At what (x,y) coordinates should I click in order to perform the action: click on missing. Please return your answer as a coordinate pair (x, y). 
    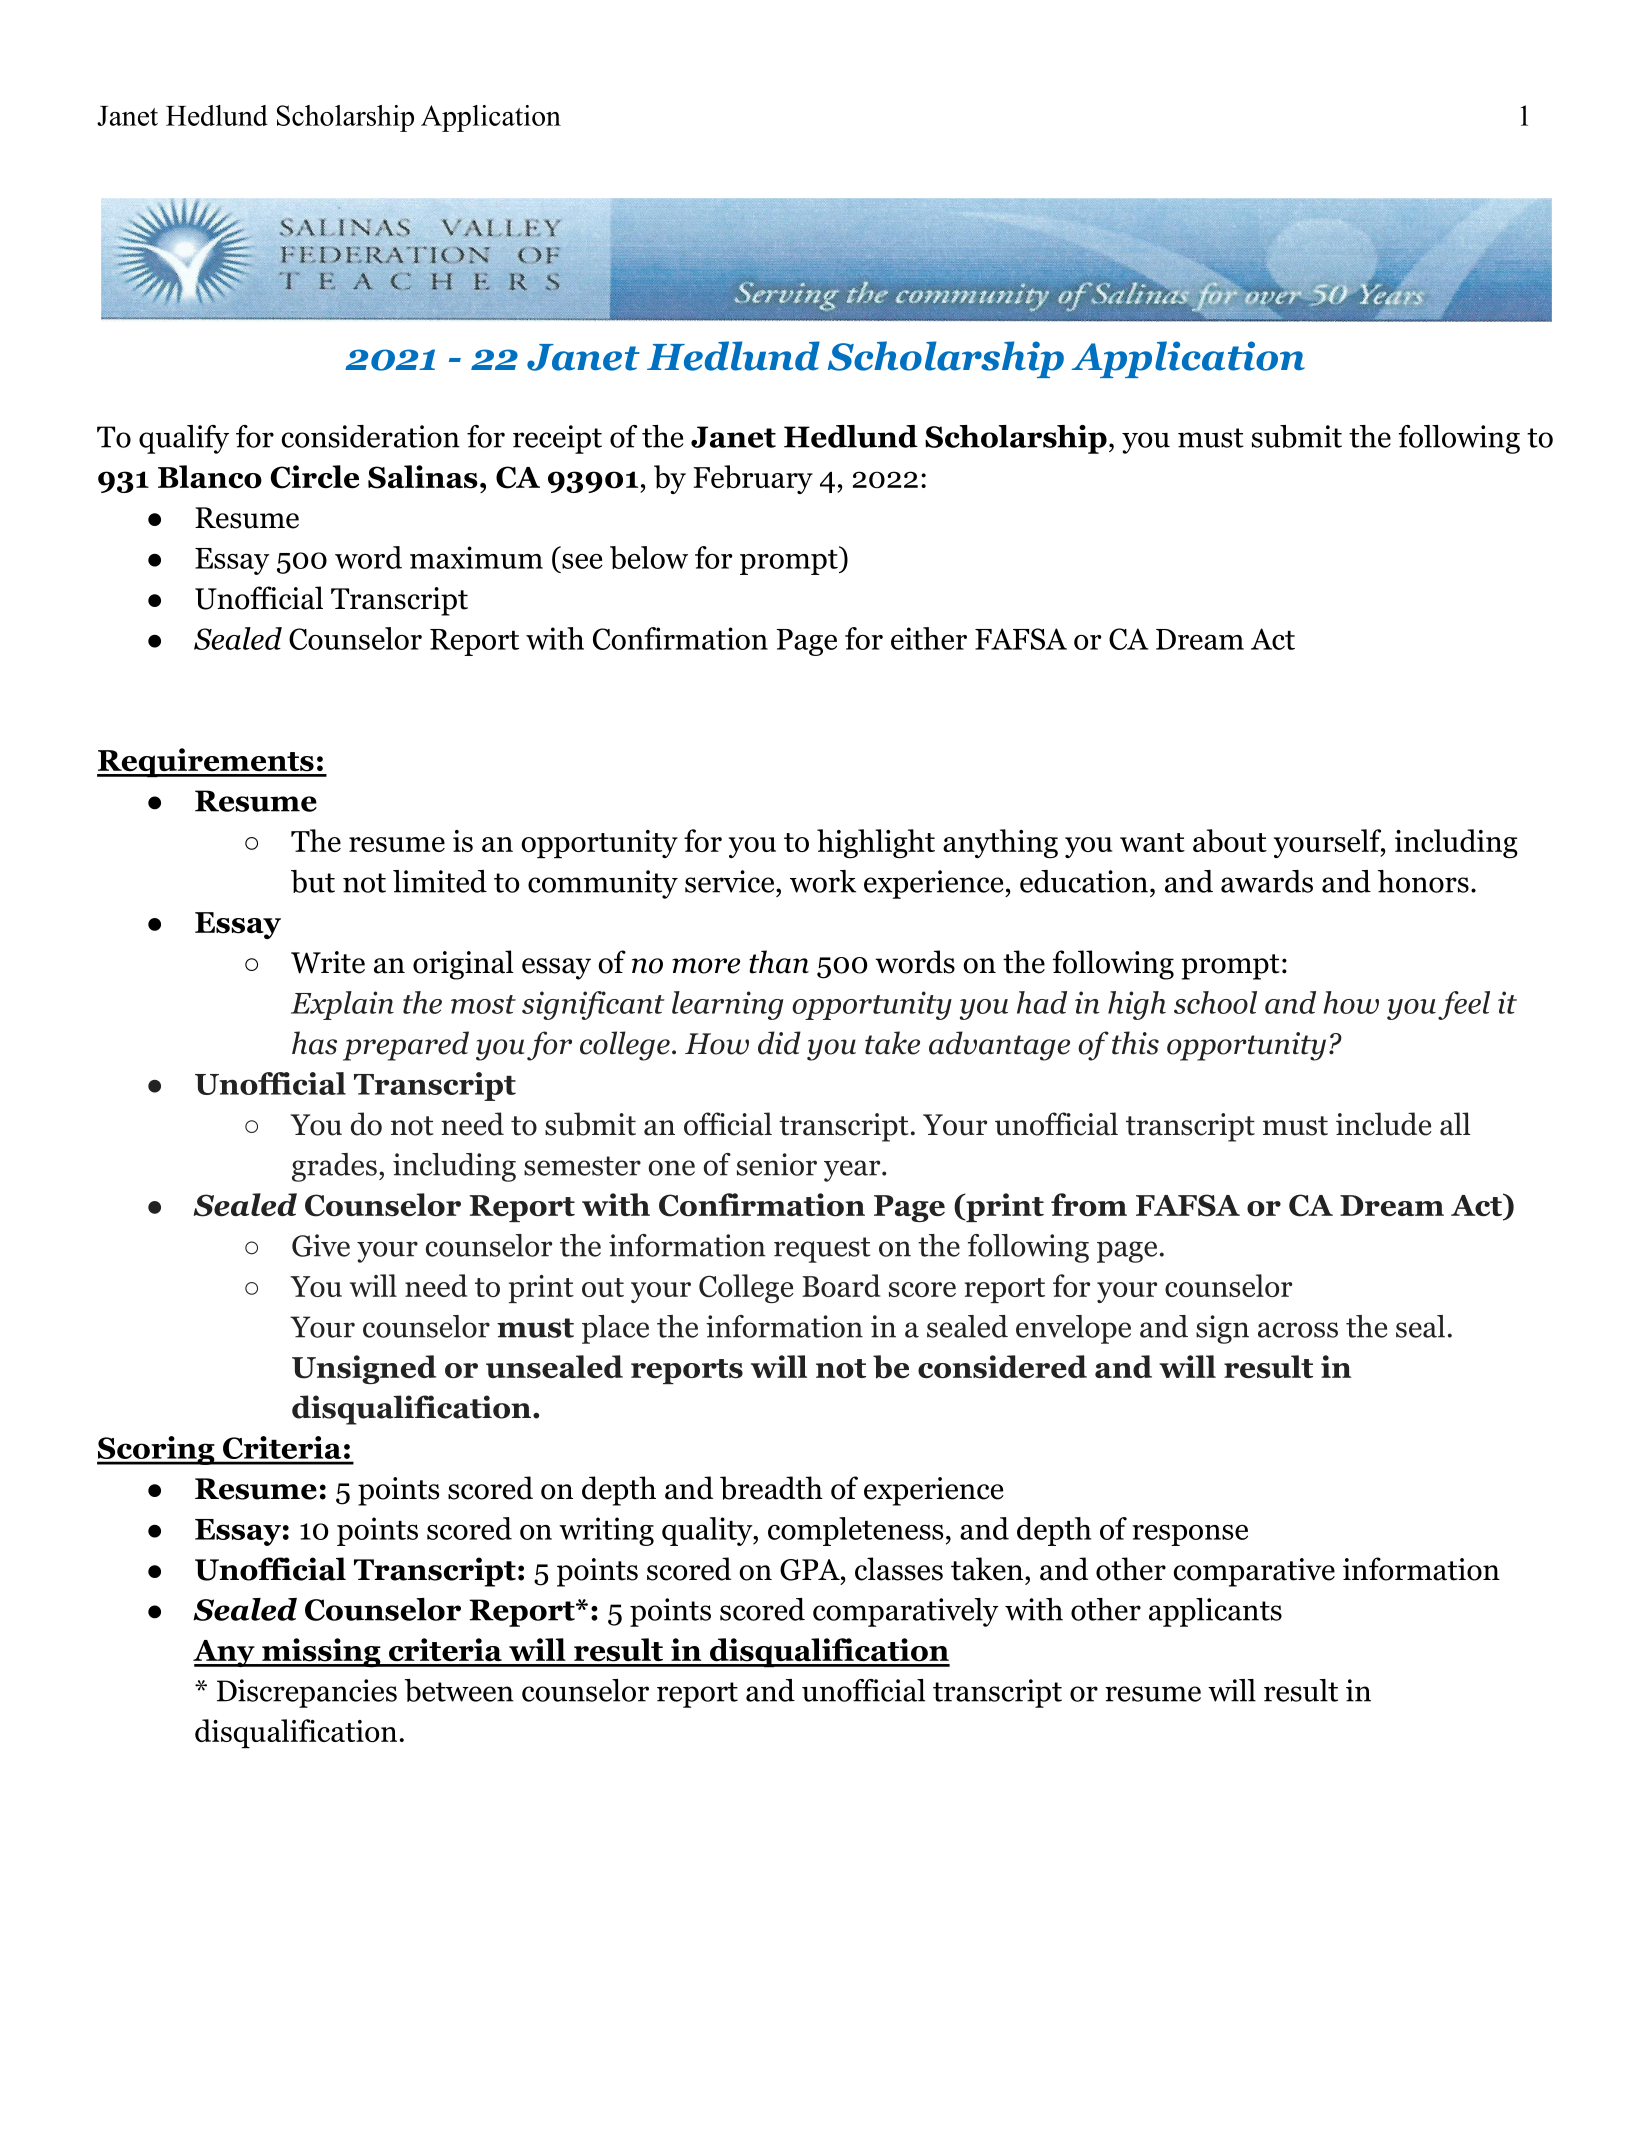
    Looking at the image, I should click on (321, 1652).
